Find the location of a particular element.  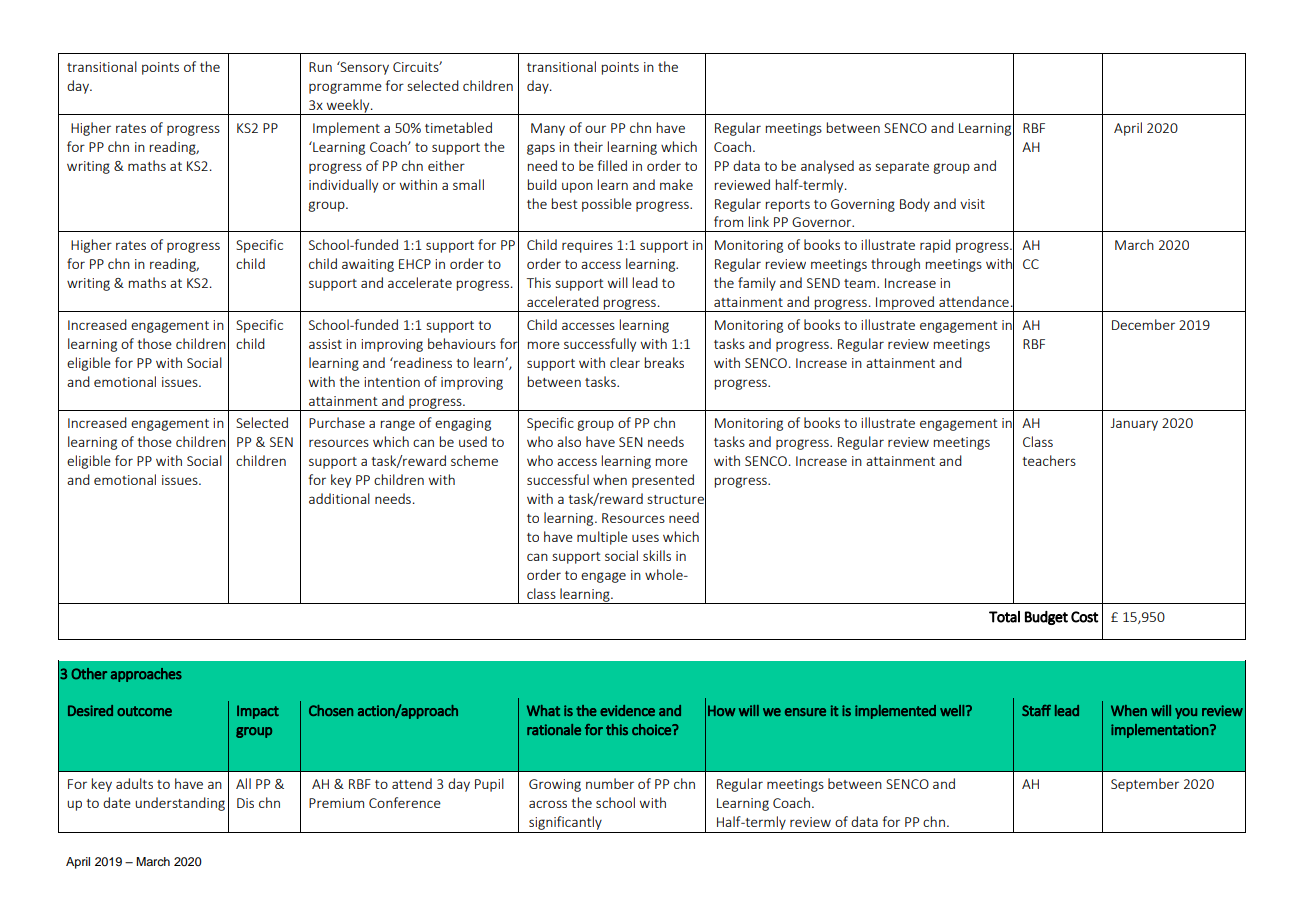

Dis is located at coordinates (245, 803).
